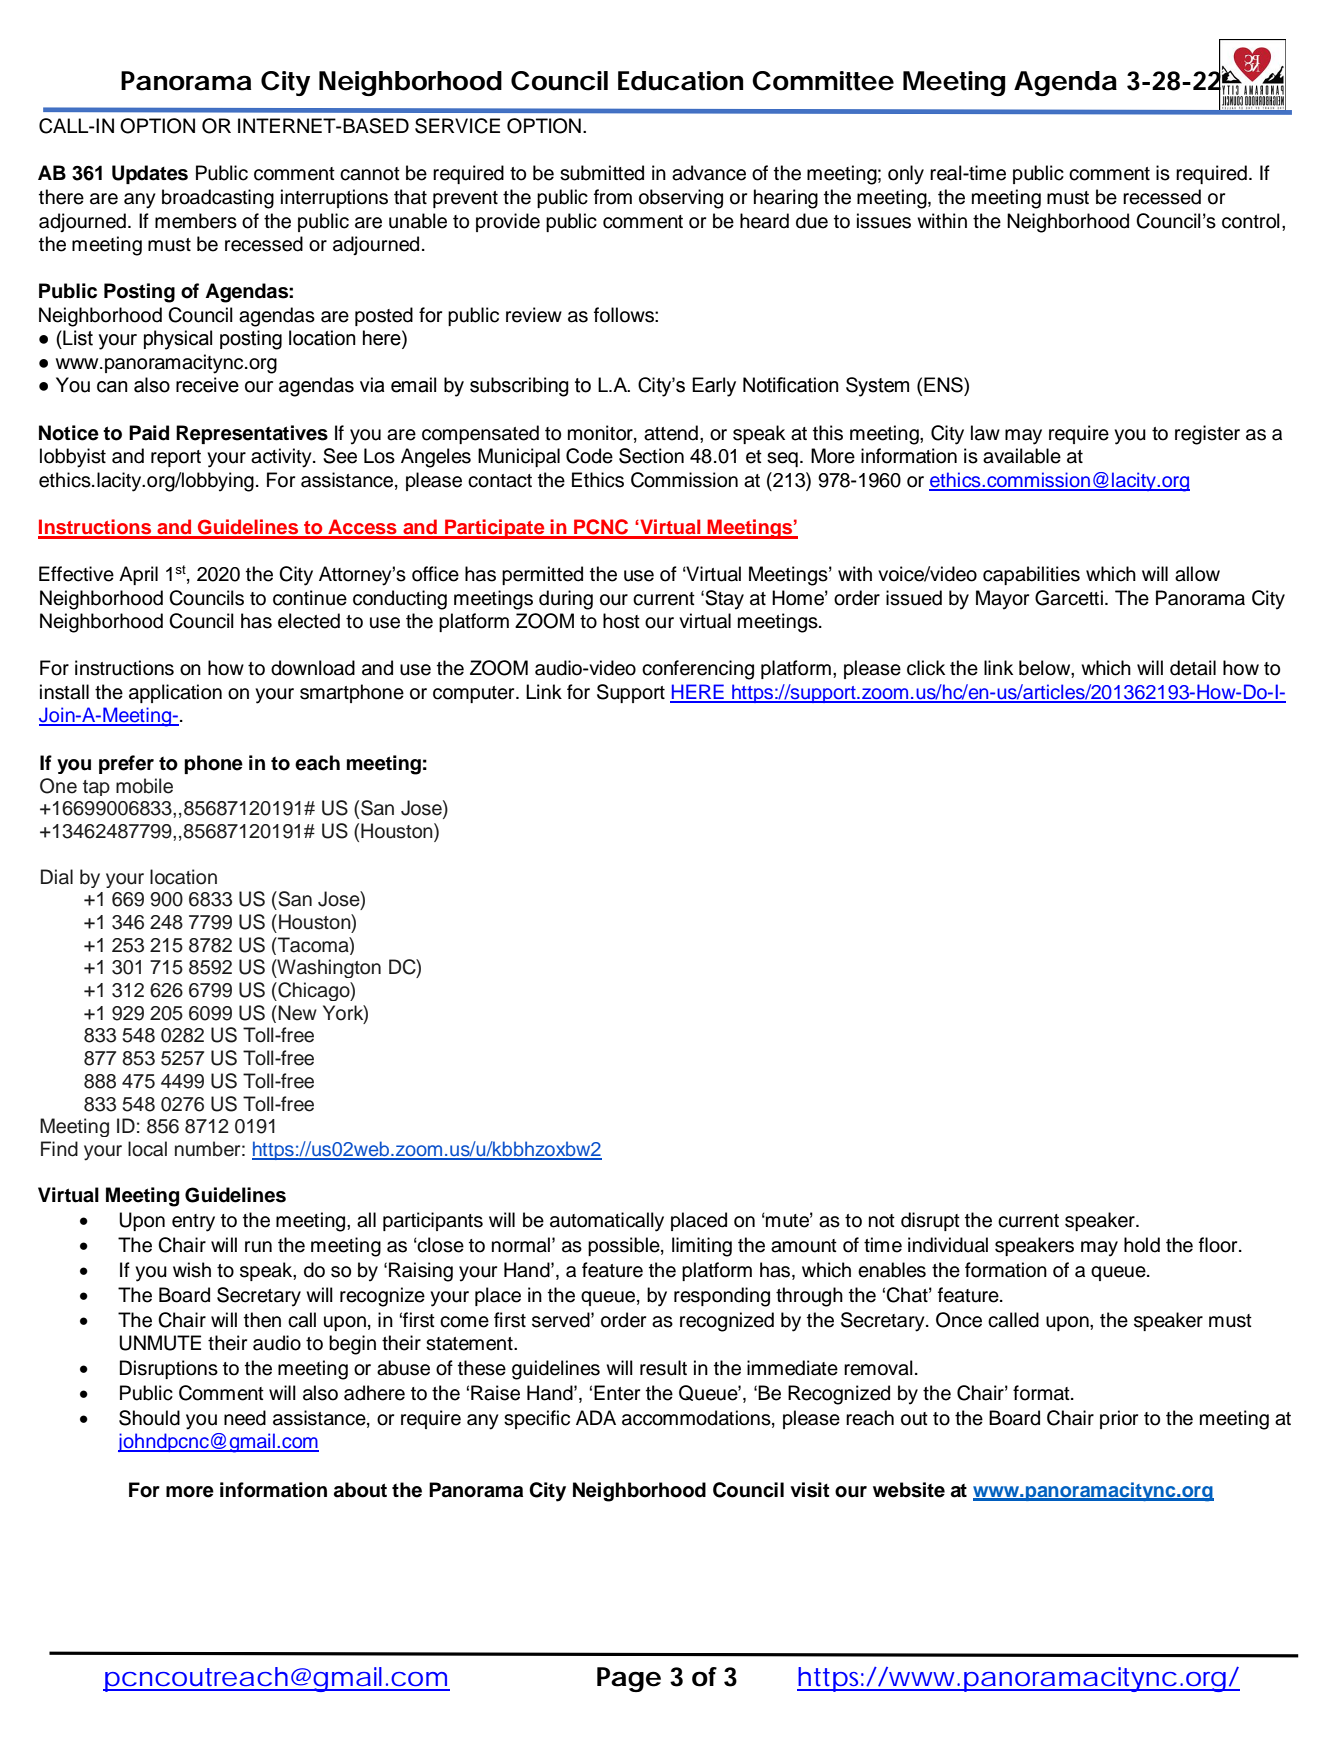 The width and height of the screenshot is (1343, 1738). What do you see at coordinates (360, 1490) in the screenshot?
I see `about` at bounding box center [360, 1490].
